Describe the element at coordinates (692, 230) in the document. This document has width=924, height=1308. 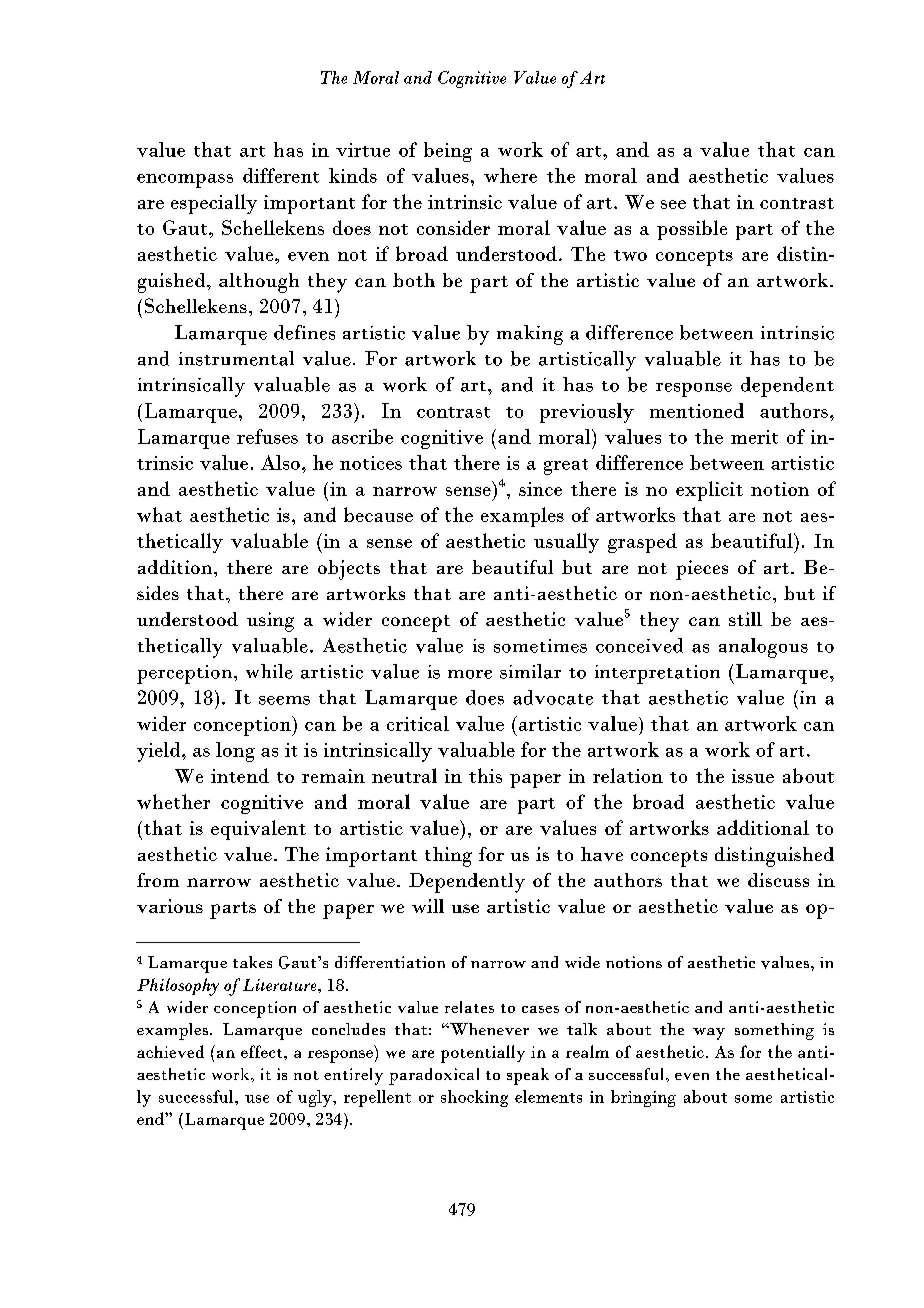
I see `possible` at that location.
